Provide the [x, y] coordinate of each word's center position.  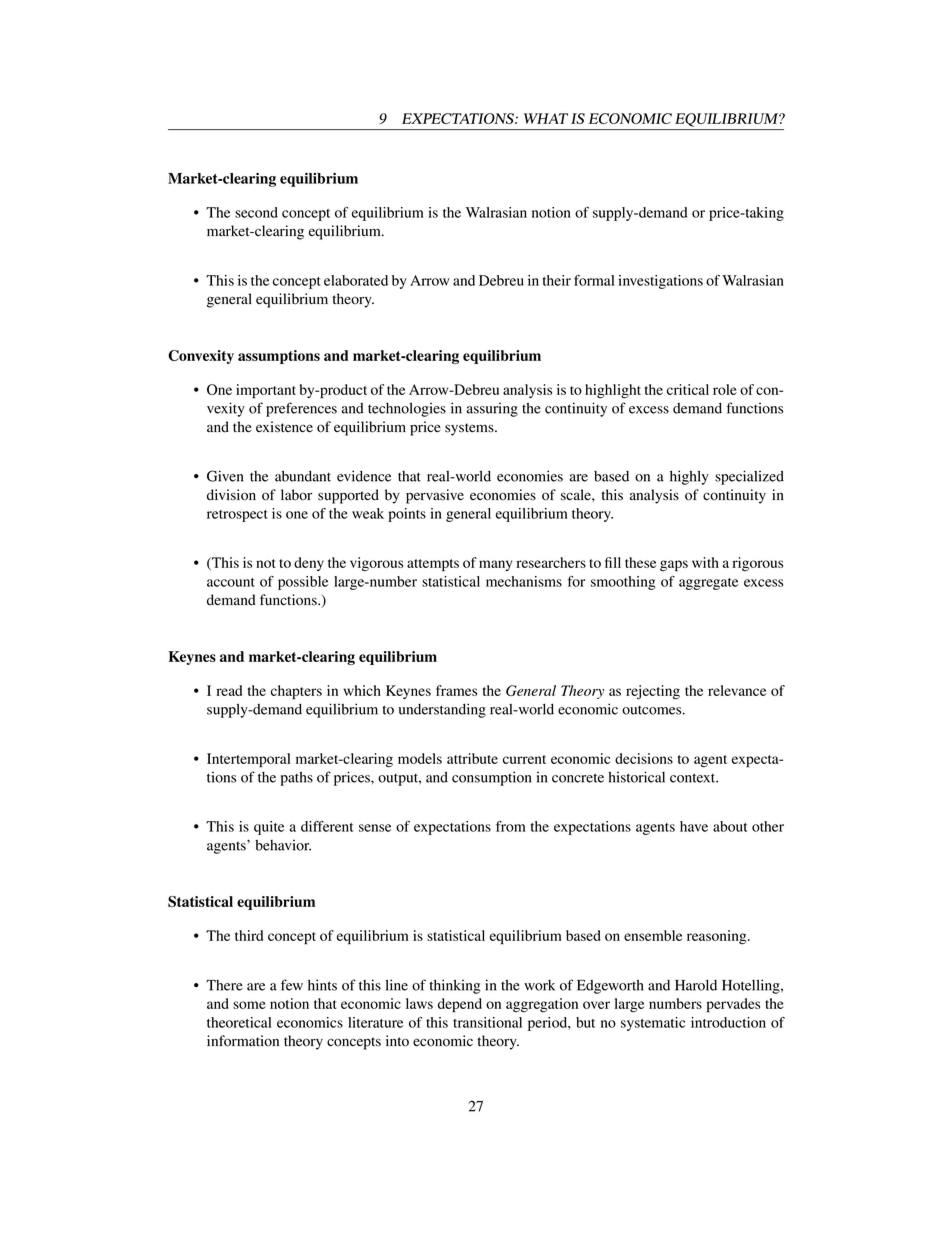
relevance [737, 690]
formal [594, 280]
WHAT [546, 118]
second [256, 212]
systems [470, 429]
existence [284, 427]
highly [689, 477]
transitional [487, 1022]
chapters [296, 692]
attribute [472, 758]
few [292, 985]
